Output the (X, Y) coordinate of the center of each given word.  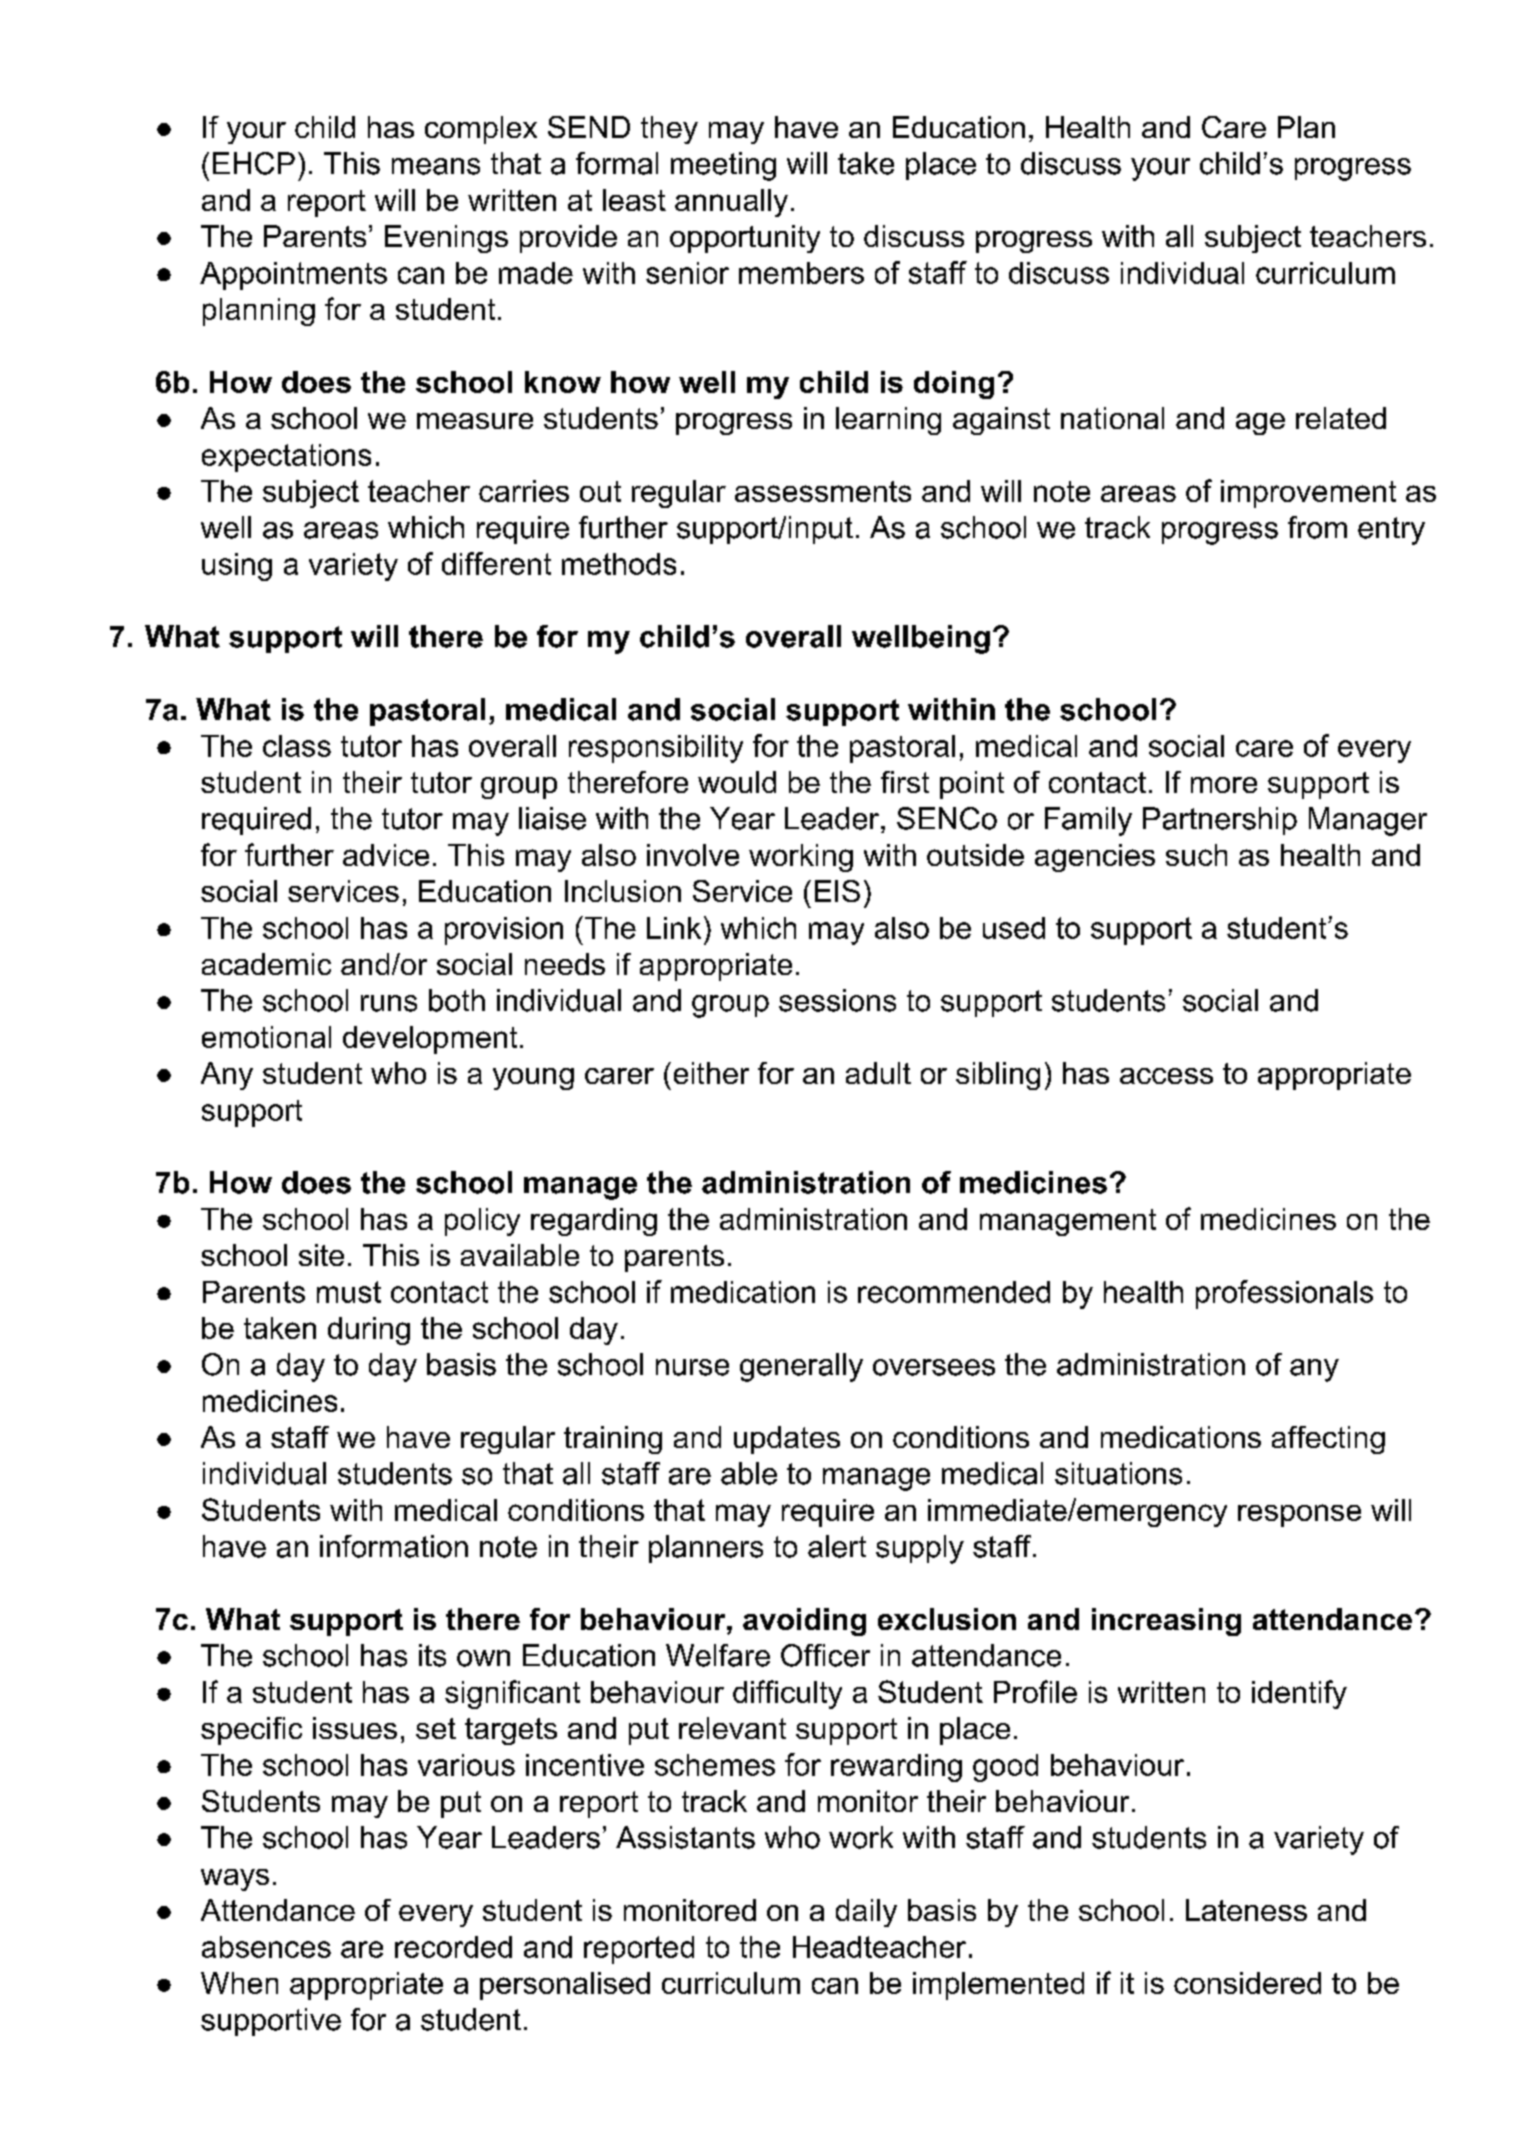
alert (837, 1546)
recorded (453, 1947)
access (1166, 1076)
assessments (823, 491)
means (436, 166)
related (1341, 418)
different (496, 563)
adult (878, 1073)
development (430, 1040)
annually (731, 203)
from (1317, 527)
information (394, 1546)
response (1299, 1515)
